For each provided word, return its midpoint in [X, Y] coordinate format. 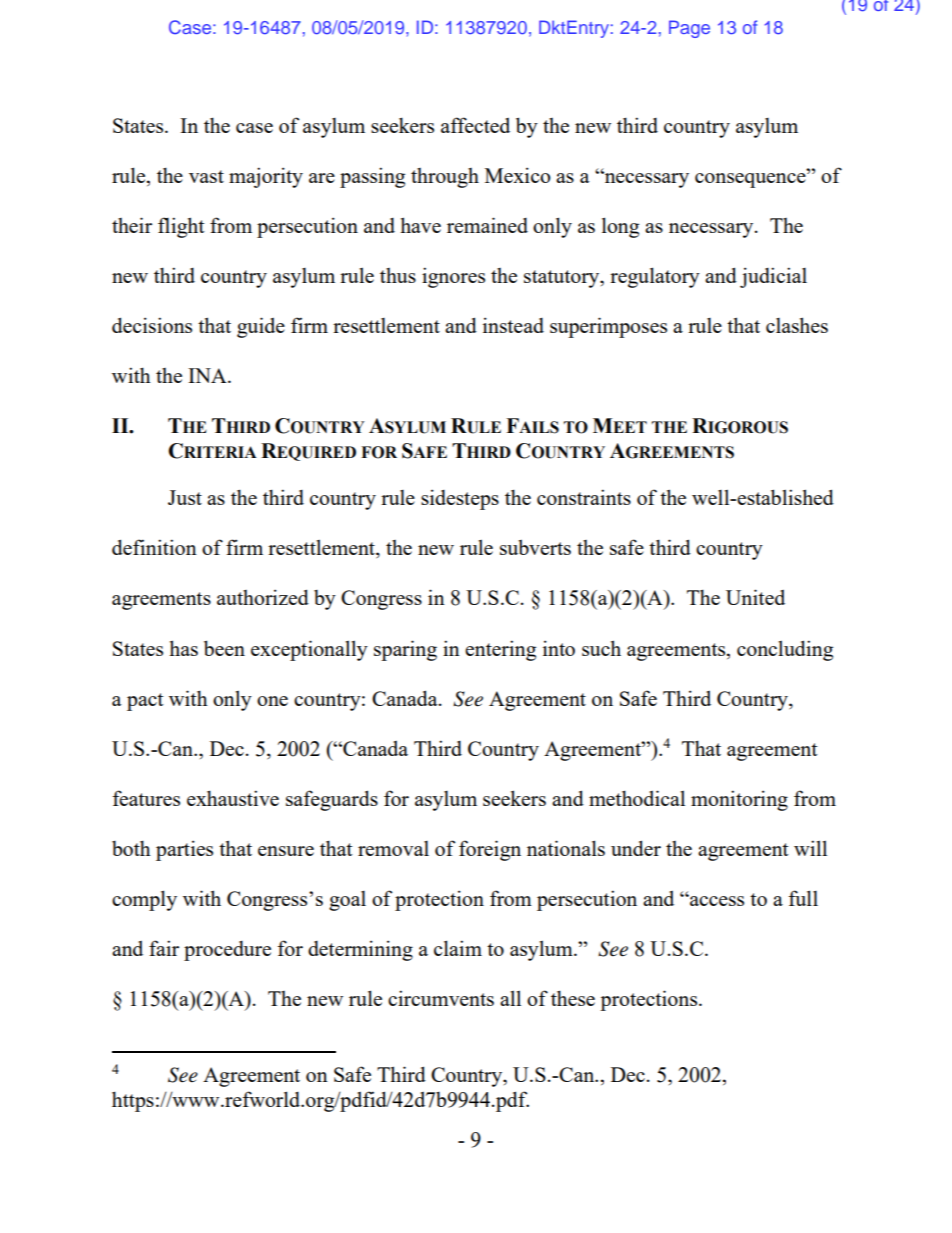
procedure [227, 951]
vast [206, 176]
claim [458, 948]
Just [185, 497]
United [755, 597]
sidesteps [460, 499]
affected [475, 125]
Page [689, 29]
